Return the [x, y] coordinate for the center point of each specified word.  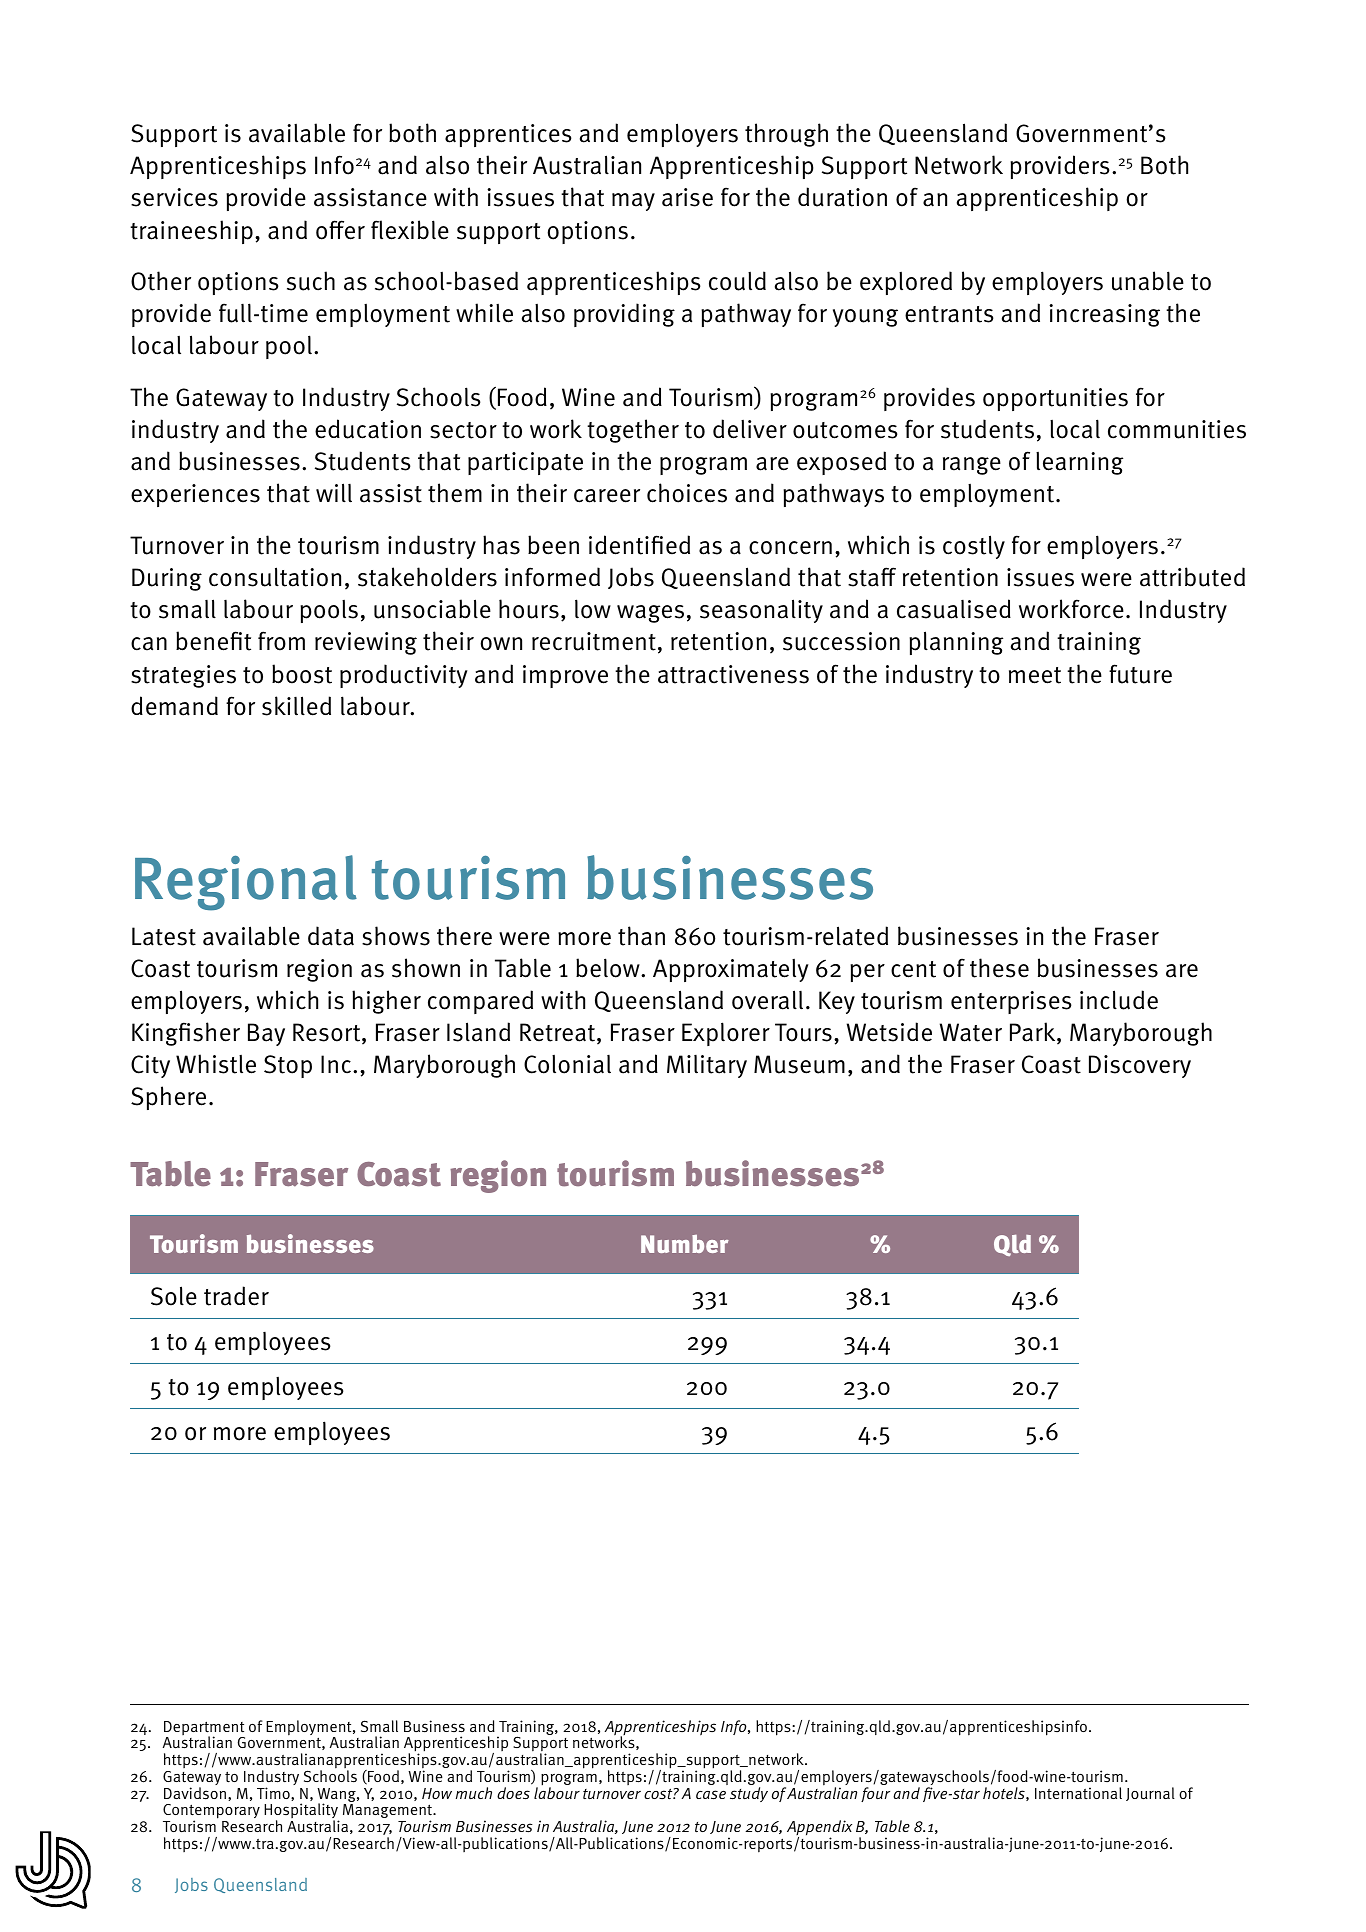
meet [1035, 675]
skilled [296, 706]
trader [236, 1296]
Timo [274, 1794]
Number [685, 1244]
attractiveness [733, 674]
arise [687, 197]
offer [340, 230]
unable [1148, 281]
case [711, 1794]
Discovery [1140, 1066]
